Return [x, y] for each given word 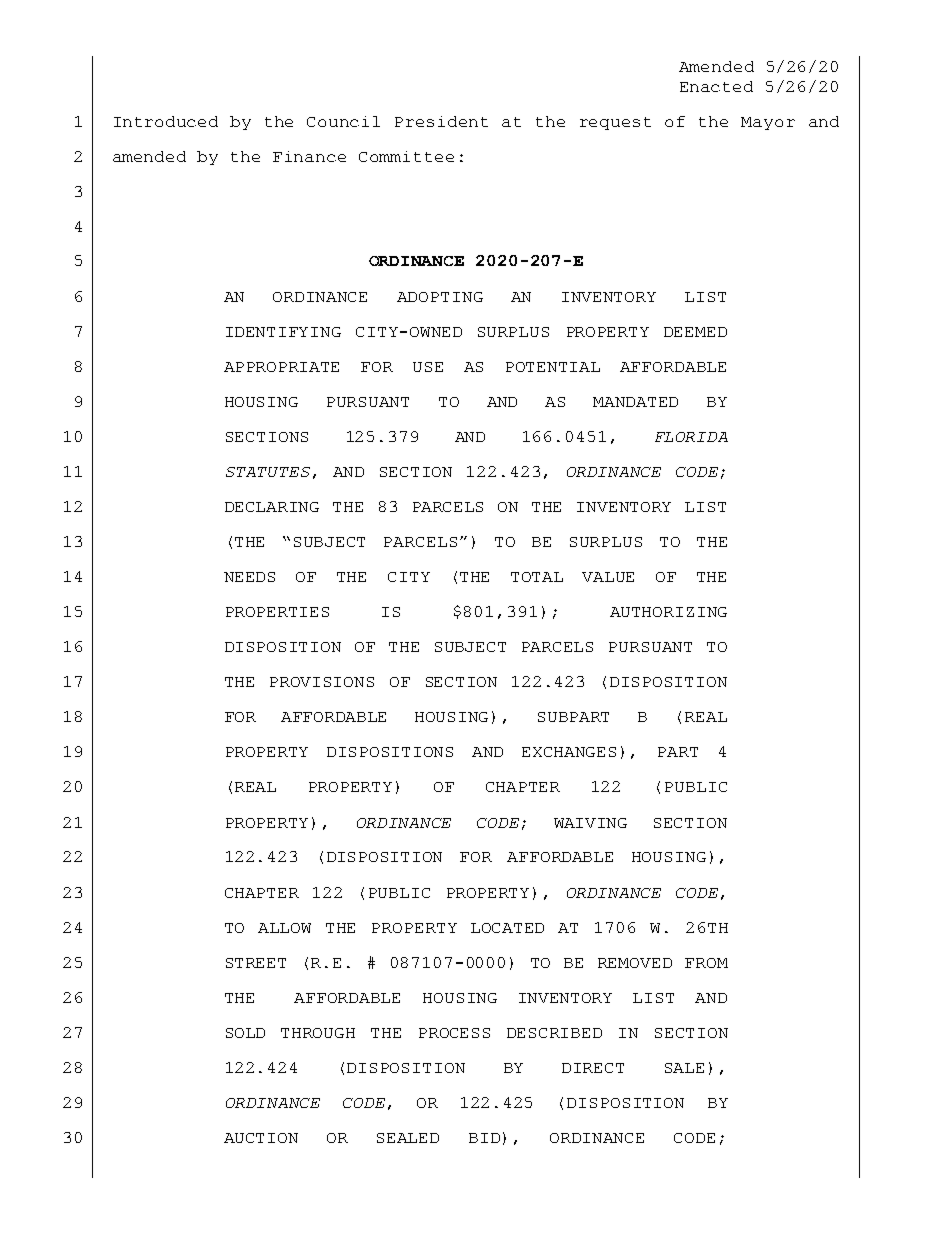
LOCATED [507, 928]
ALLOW [284, 928]
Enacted [716, 86]
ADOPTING [440, 297]
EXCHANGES [569, 752]
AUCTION [261, 1138]
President [441, 121]
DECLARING [272, 507]
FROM [706, 963]
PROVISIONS [322, 682]
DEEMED [695, 332]
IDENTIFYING [283, 332]
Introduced [166, 121]
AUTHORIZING [668, 612]
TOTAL [537, 577]
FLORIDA [691, 437]
